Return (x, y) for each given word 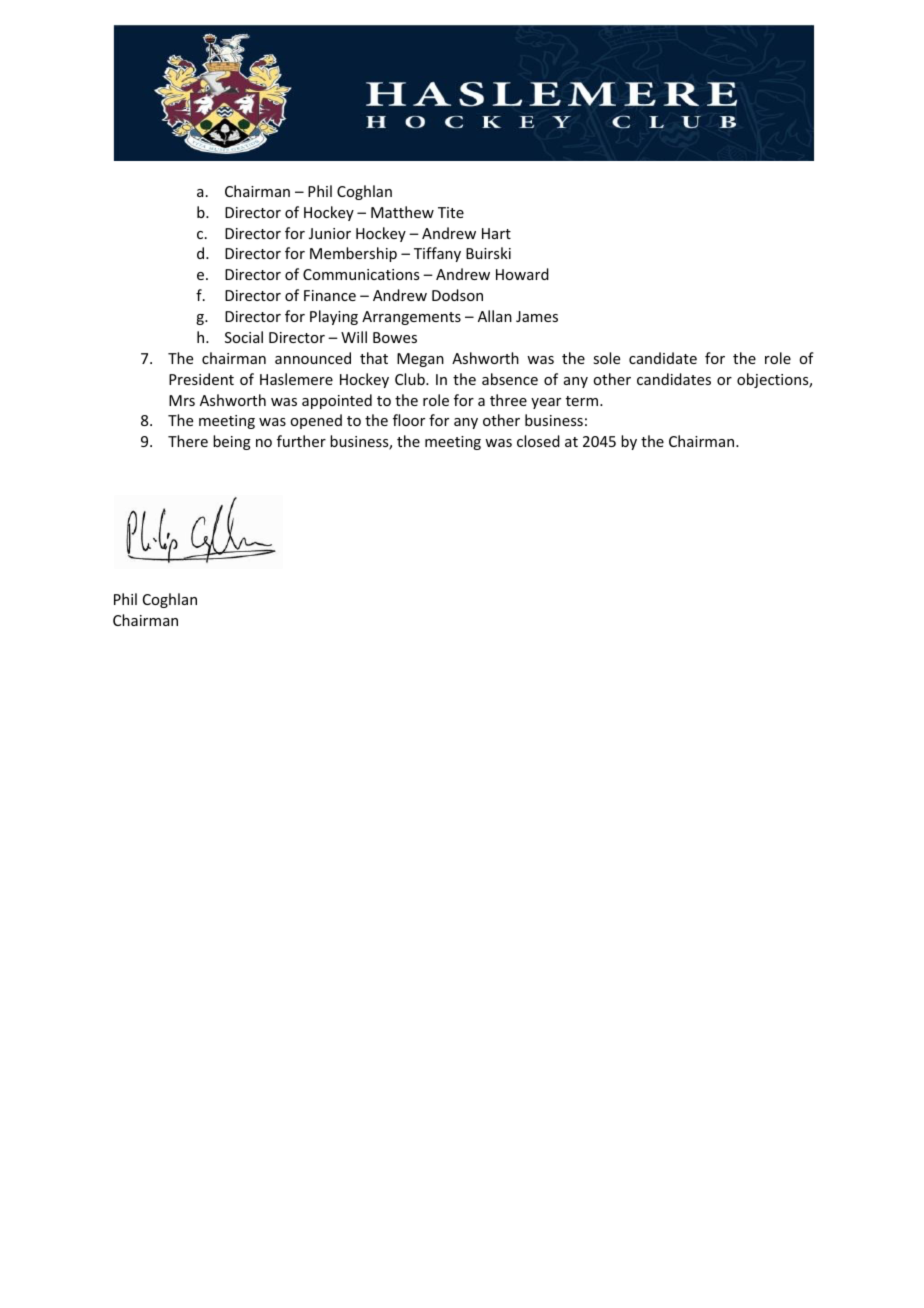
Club (411, 379)
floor (409, 420)
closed (538, 441)
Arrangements (411, 318)
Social (244, 337)
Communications (361, 274)
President (201, 379)
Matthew (402, 212)
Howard (522, 274)
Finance (330, 295)
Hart (496, 233)
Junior (330, 233)
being (232, 442)
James (537, 316)
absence (510, 379)
